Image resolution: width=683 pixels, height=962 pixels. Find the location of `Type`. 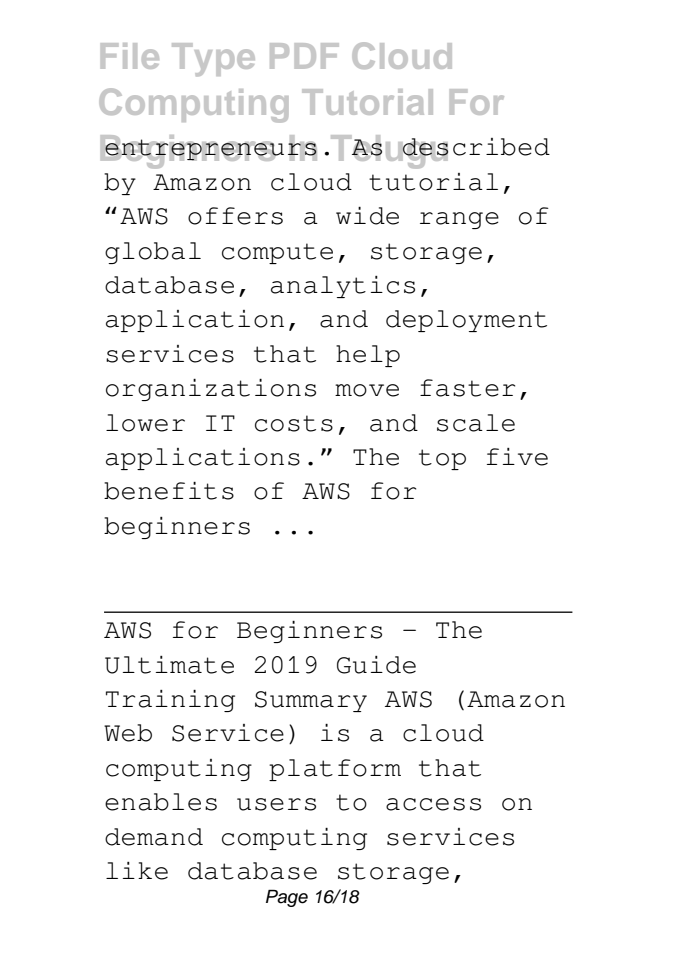

Type is located at coordinates (213, 59).
